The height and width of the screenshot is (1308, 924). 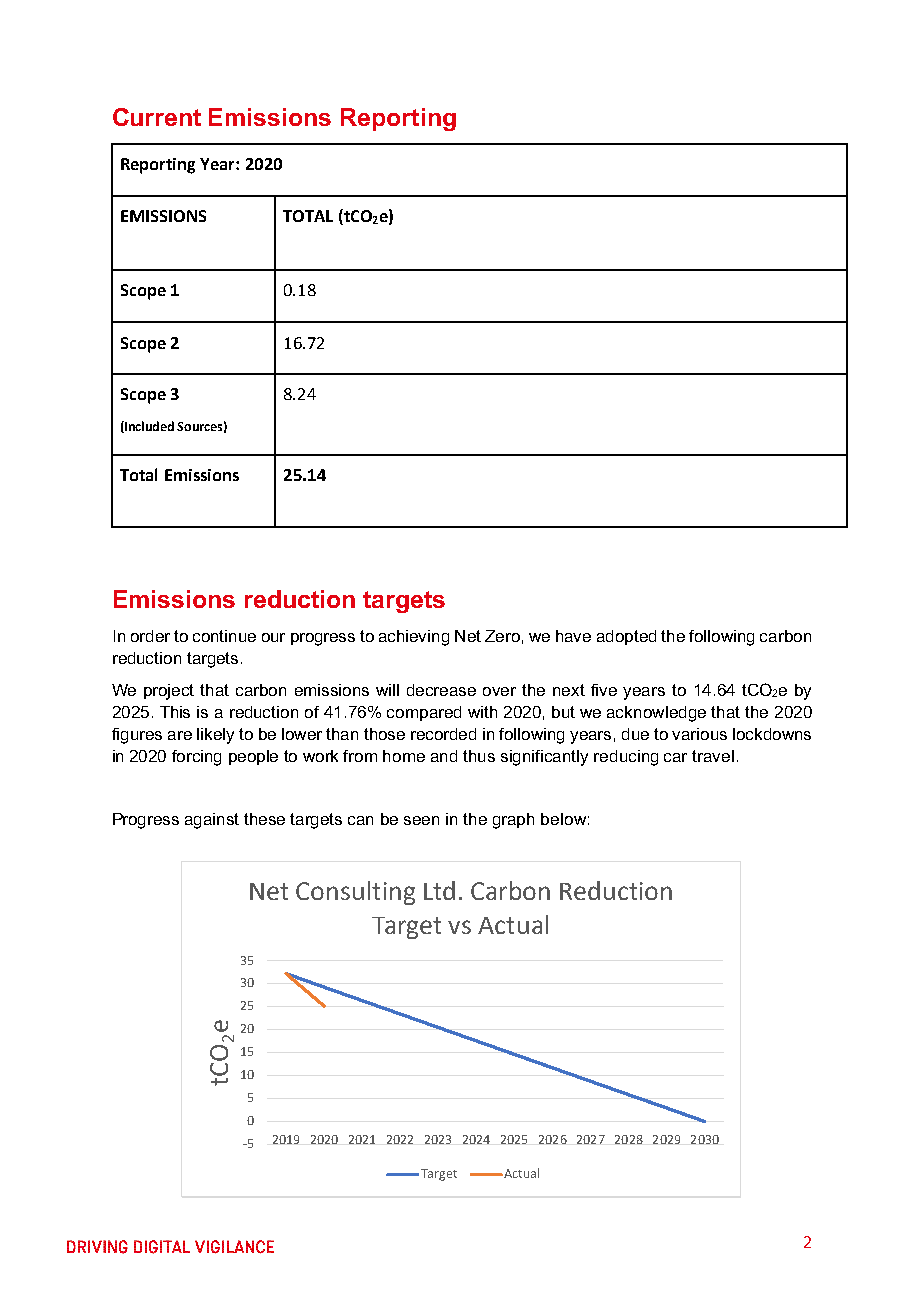 I want to click on below, so click(x=563, y=819).
